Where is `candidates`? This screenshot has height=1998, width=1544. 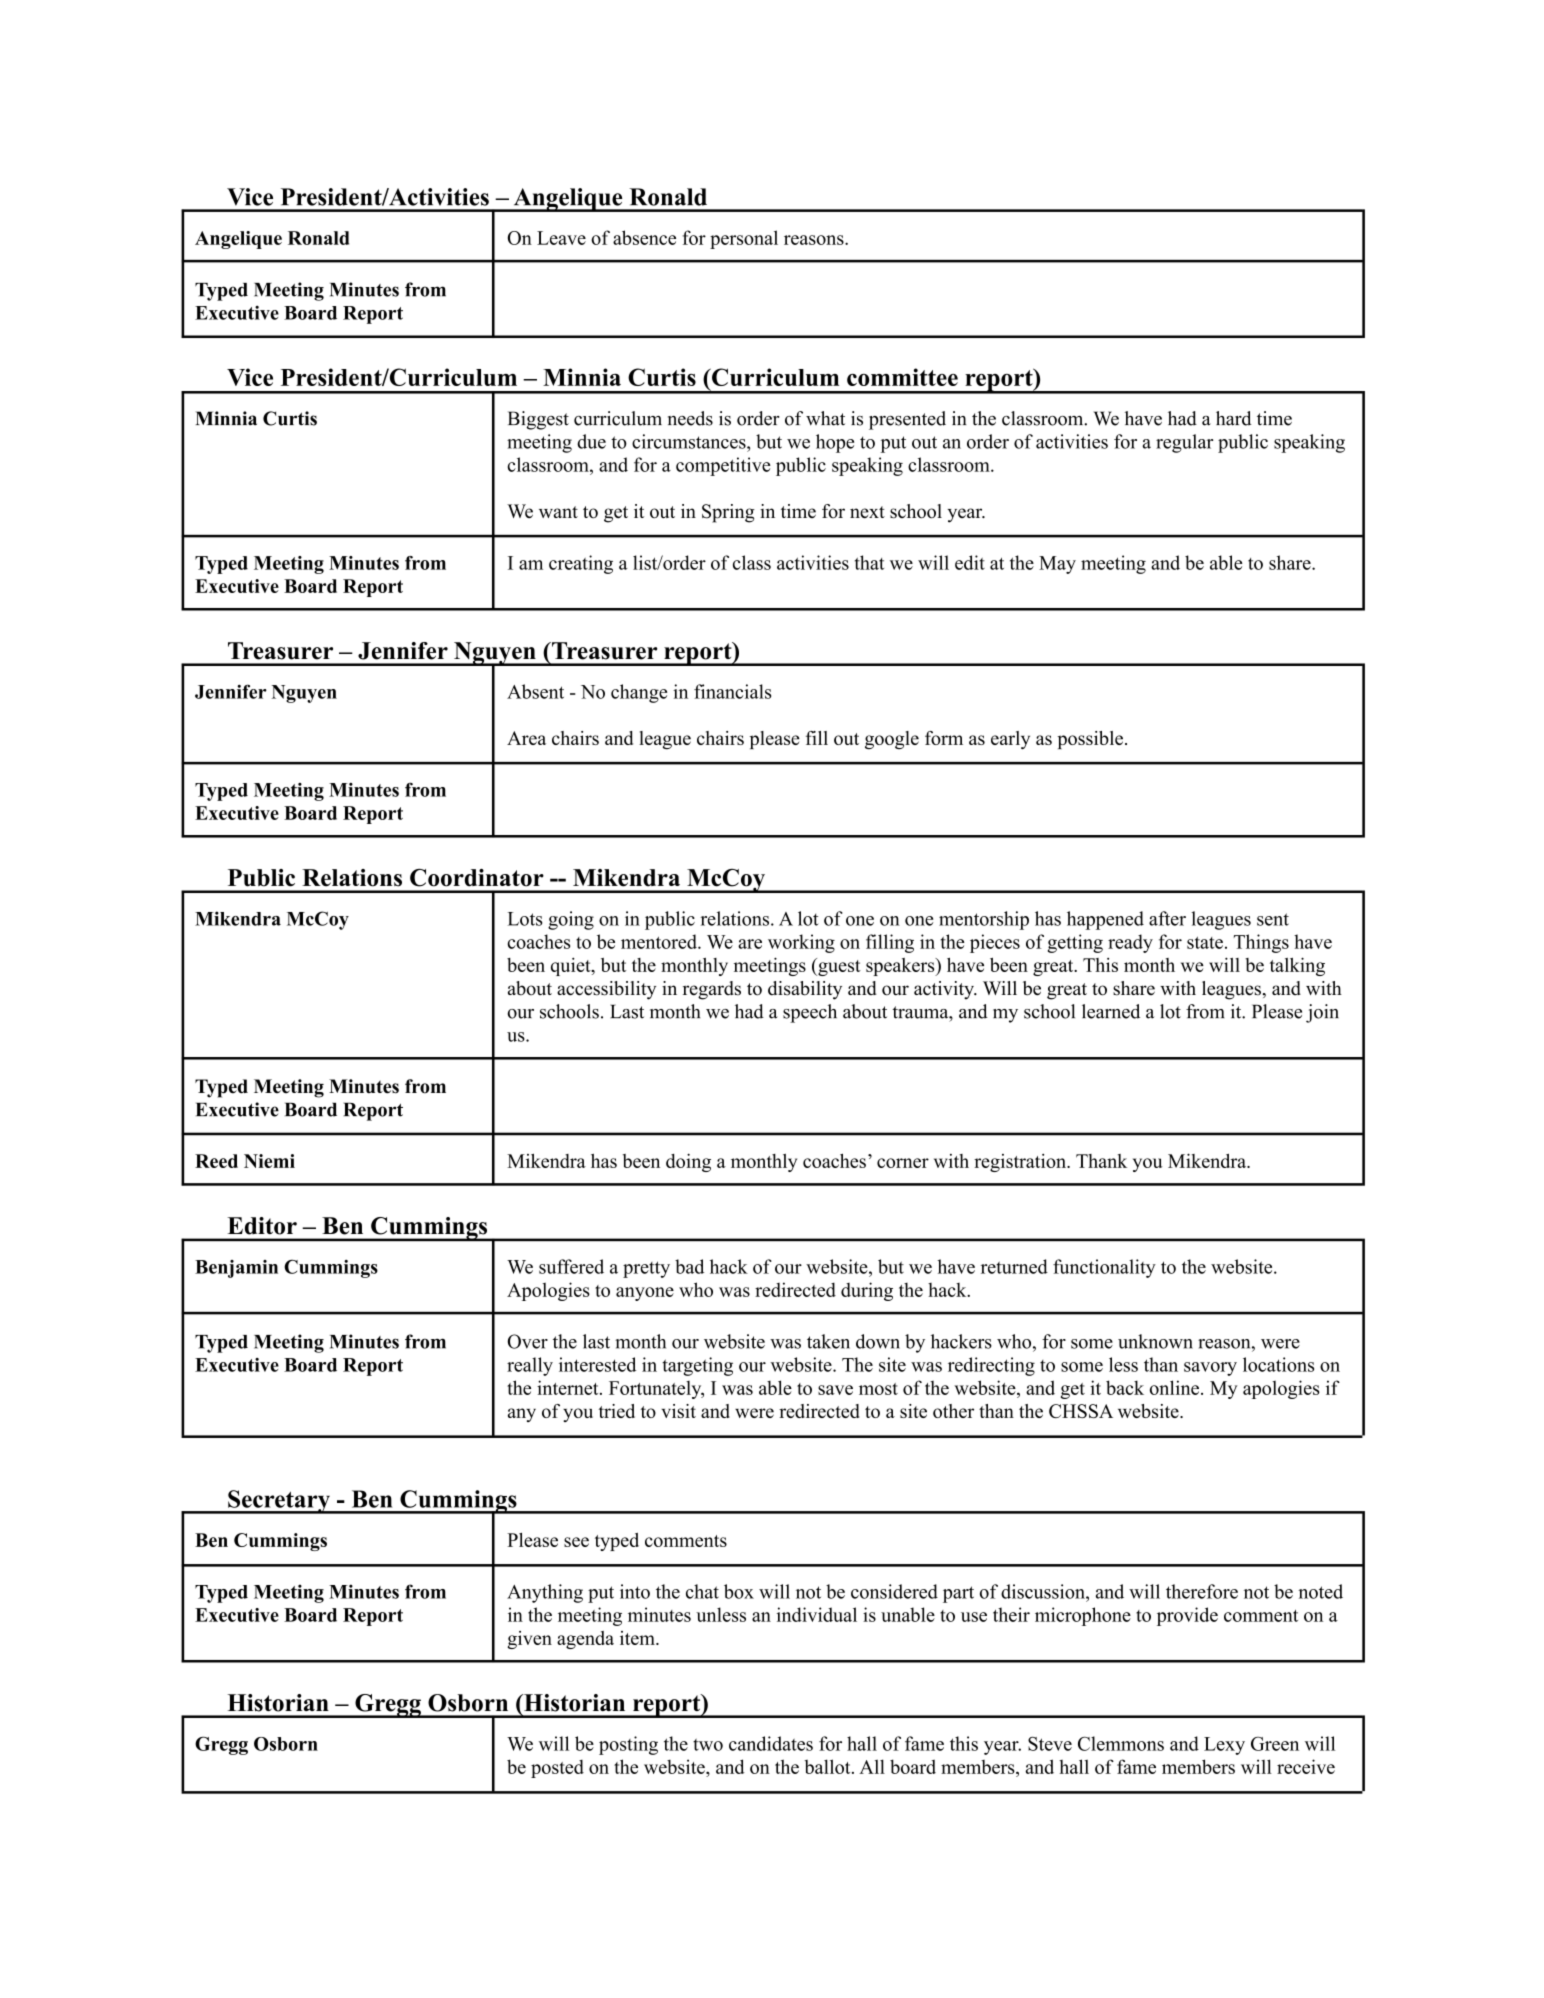 candidates is located at coordinates (771, 1743).
